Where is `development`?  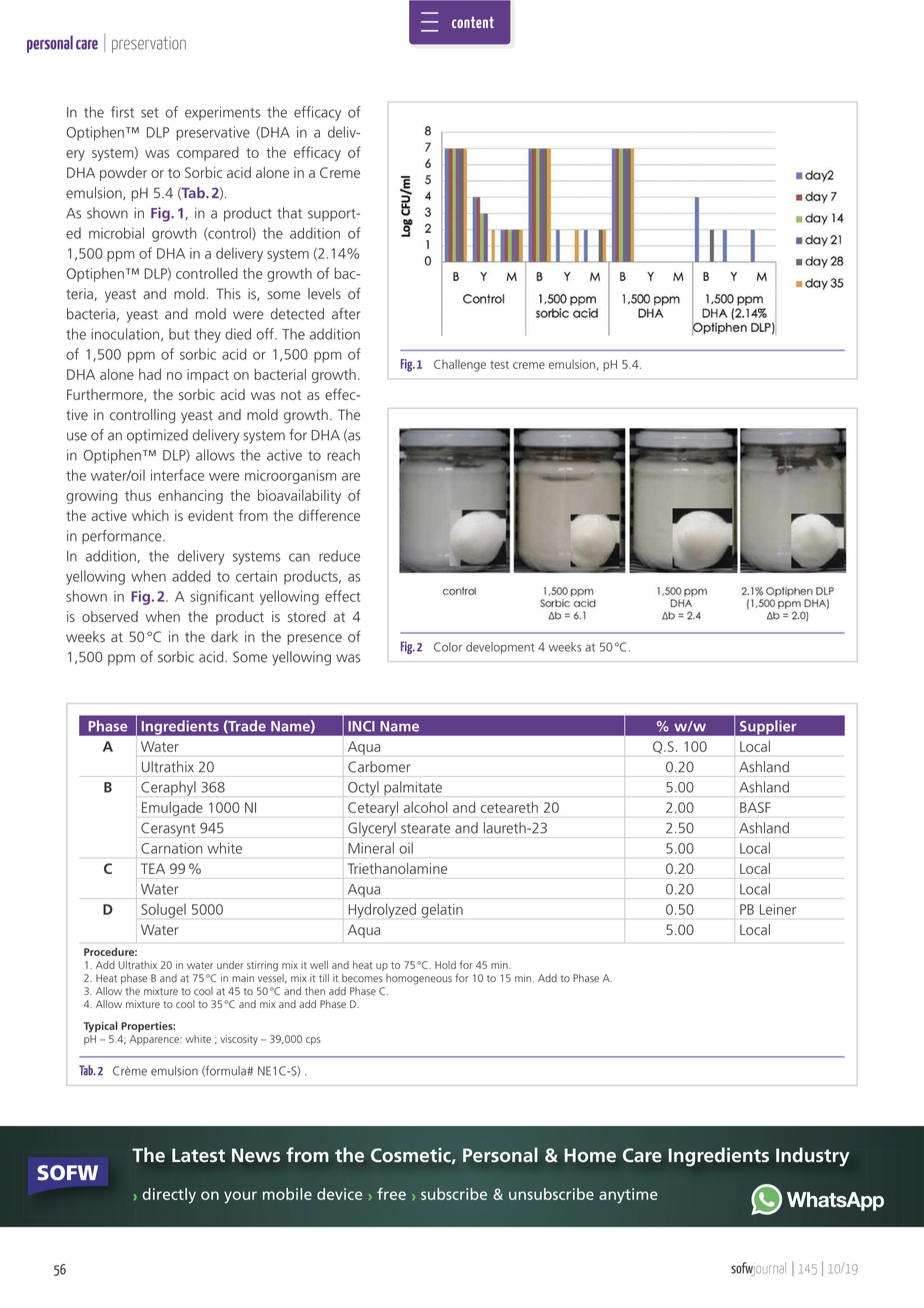 development is located at coordinates (500, 648).
